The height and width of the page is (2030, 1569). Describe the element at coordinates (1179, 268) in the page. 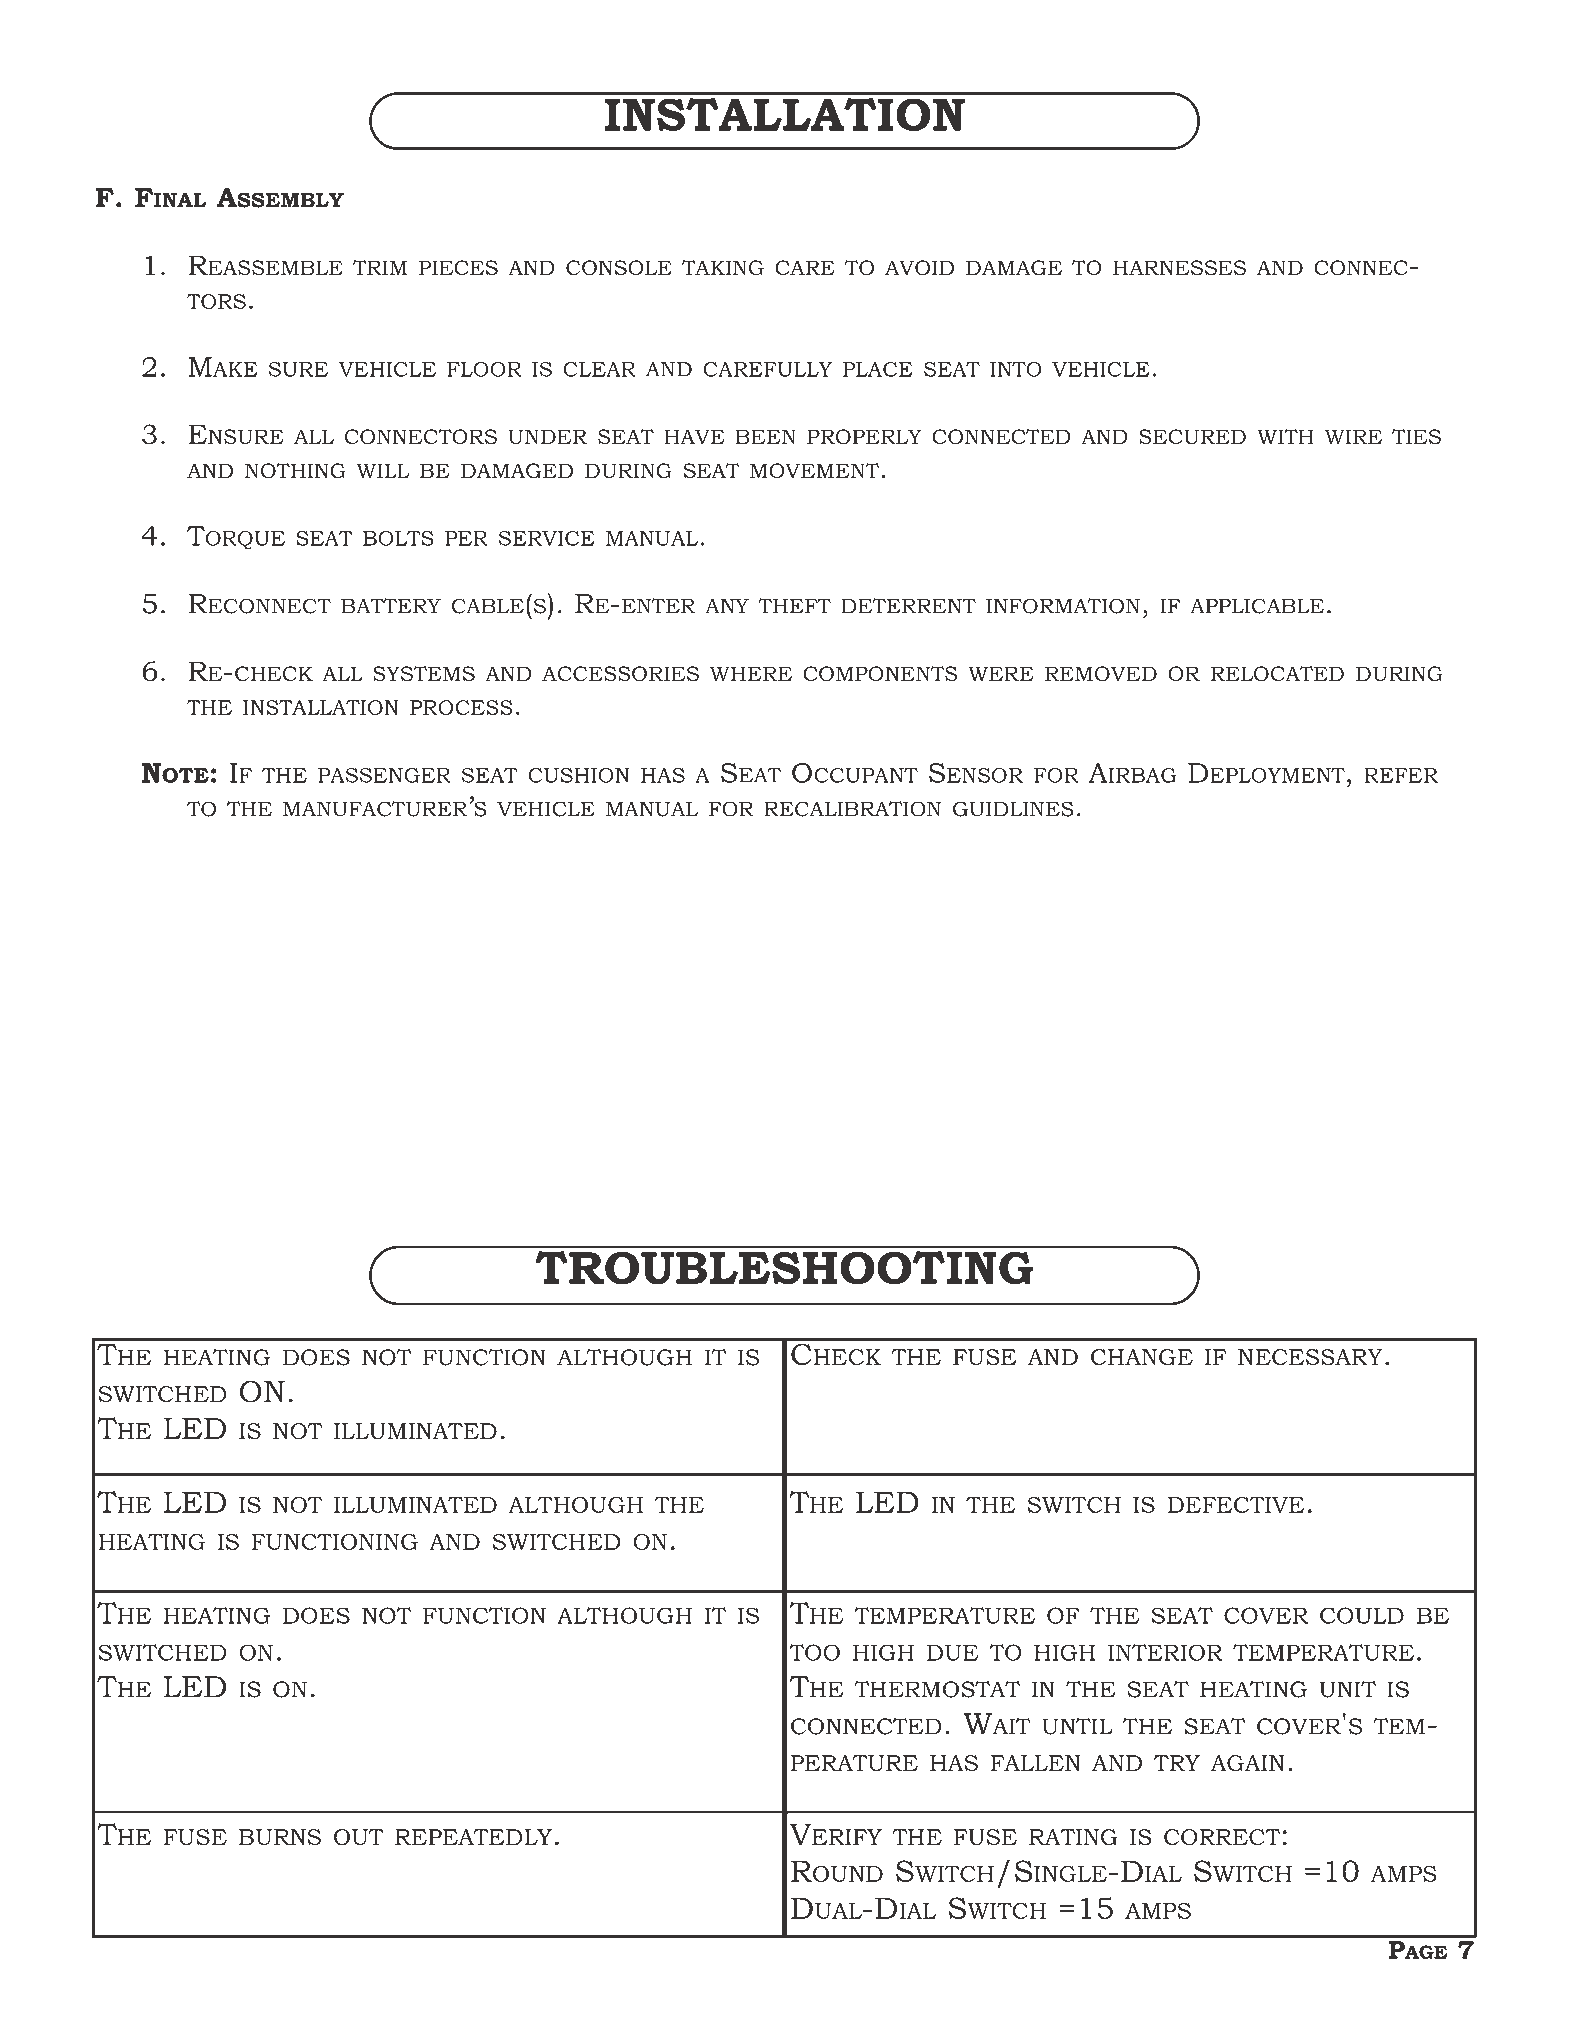

I see `HARNESSES` at that location.
